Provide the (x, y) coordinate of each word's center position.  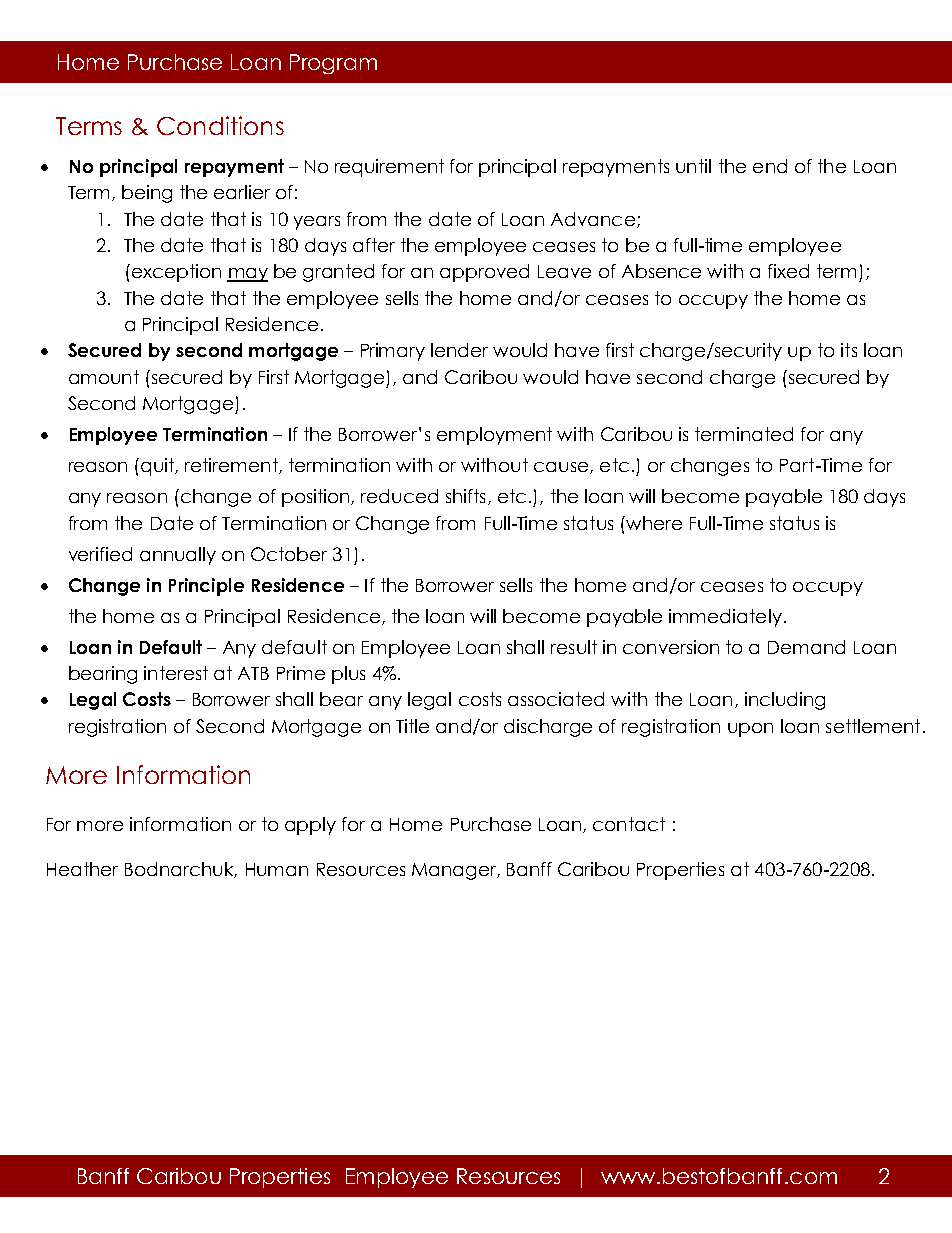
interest (176, 673)
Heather (82, 869)
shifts (465, 496)
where (653, 523)
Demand (806, 647)
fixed (788, 271)
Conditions (220, 125)
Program (333, 64)
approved (484, 273)
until (693, 166)
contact (629, 824)
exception (175, 273)
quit (159, 467)
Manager (455, 871)
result (574, 647)
